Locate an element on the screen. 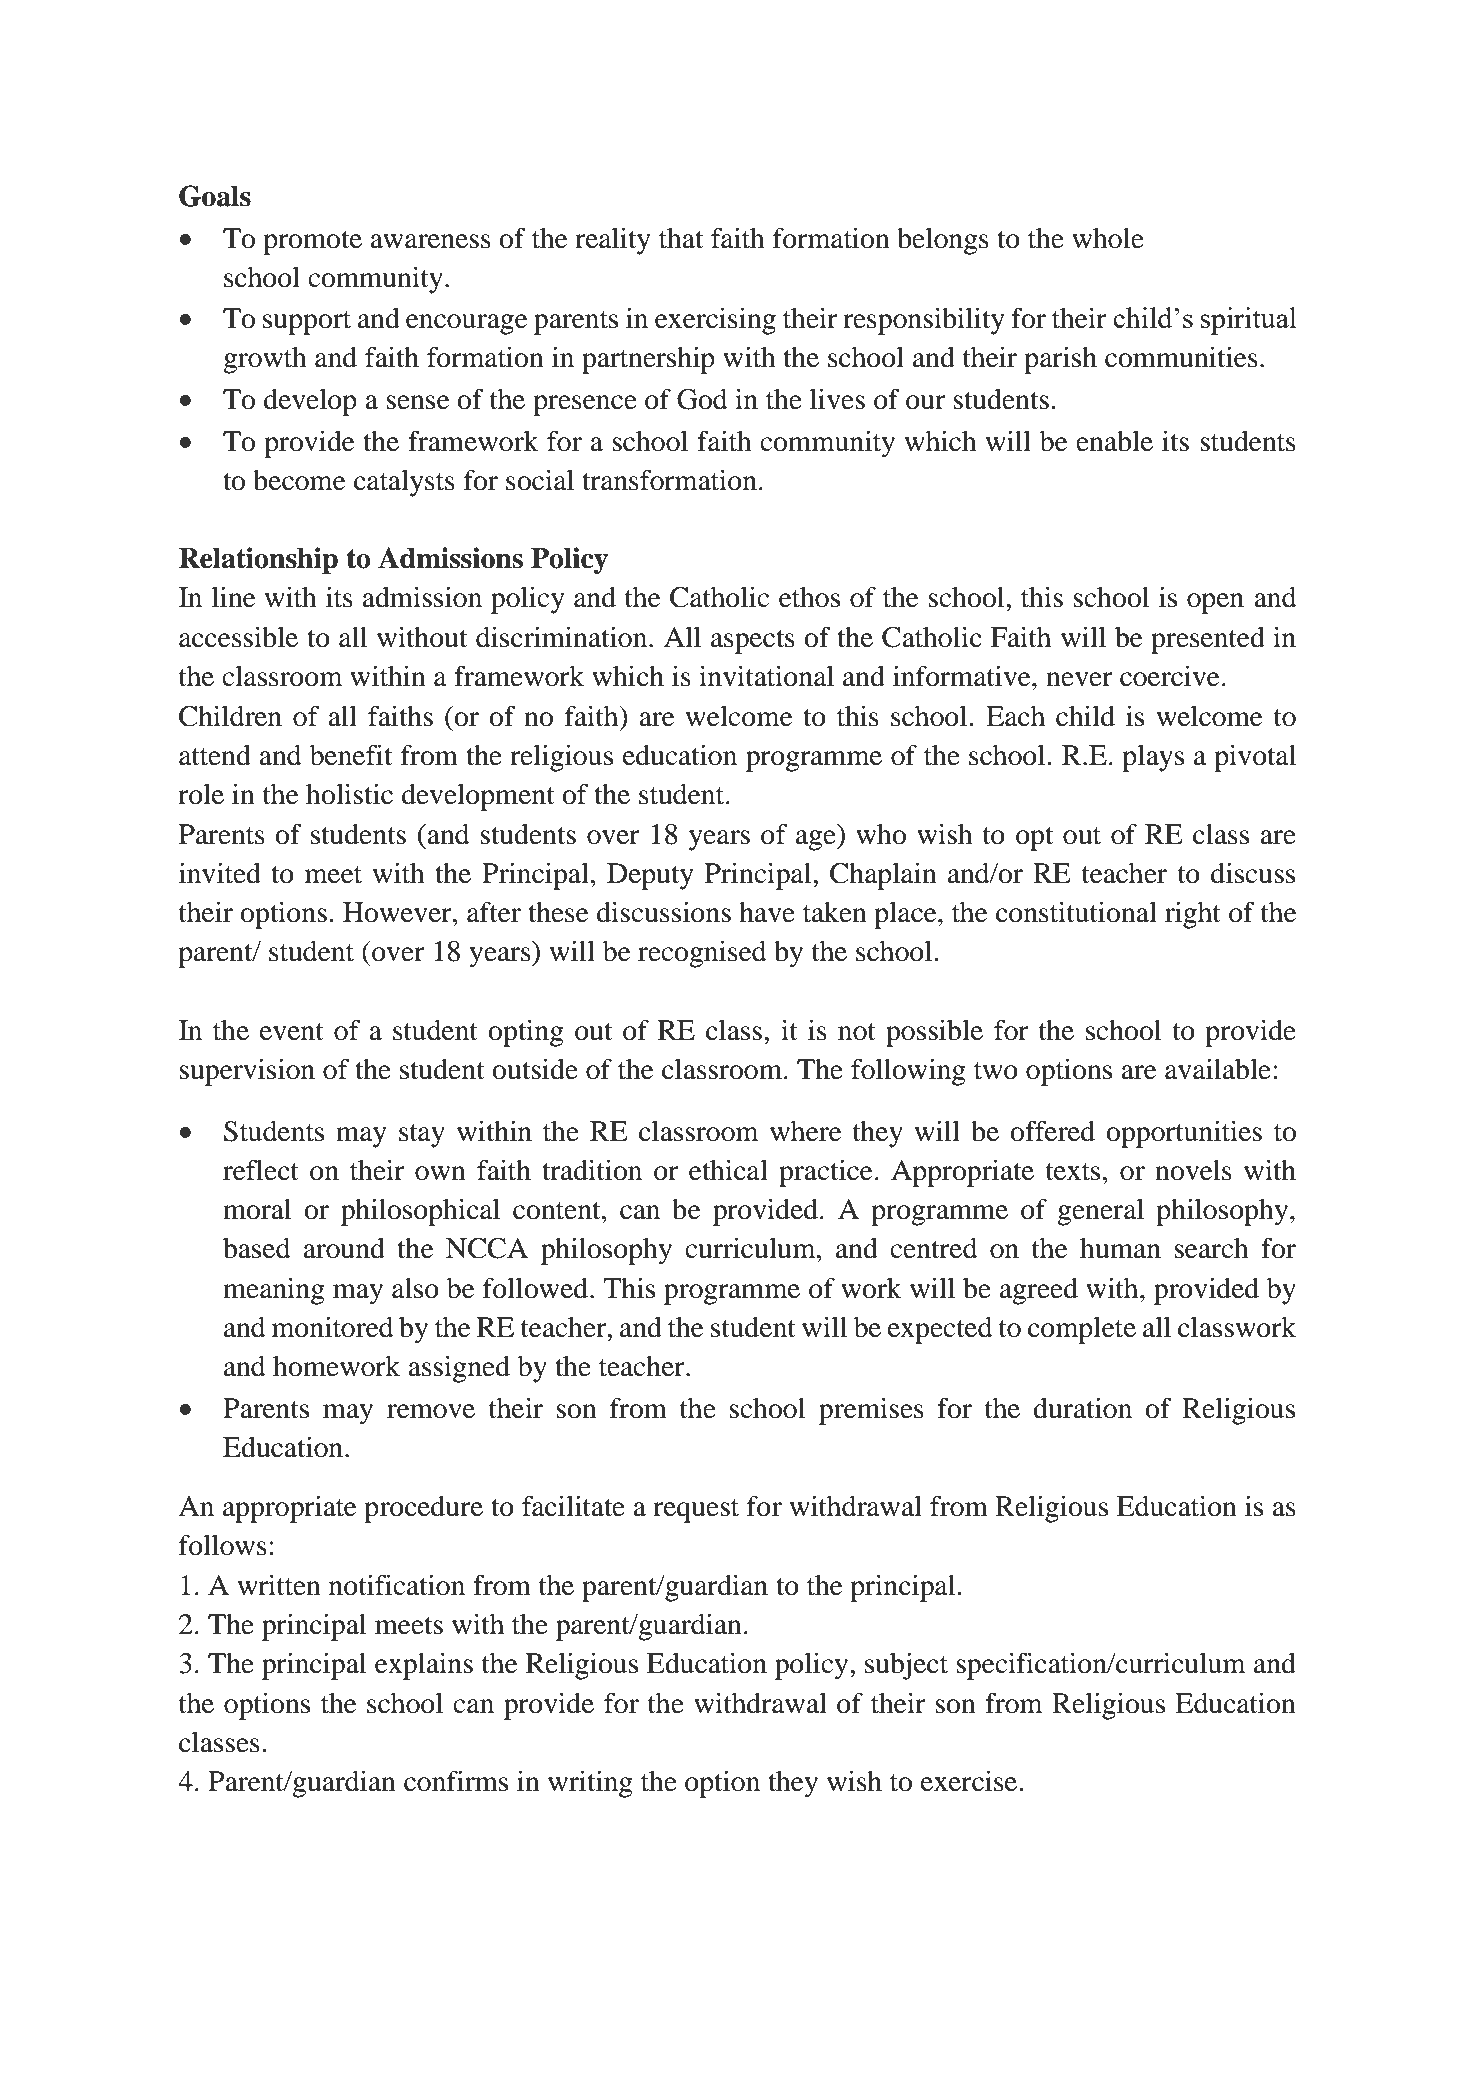 The width and height of the screenshot is (1475, 2085). whole is located at coordinates (1108, 238).
